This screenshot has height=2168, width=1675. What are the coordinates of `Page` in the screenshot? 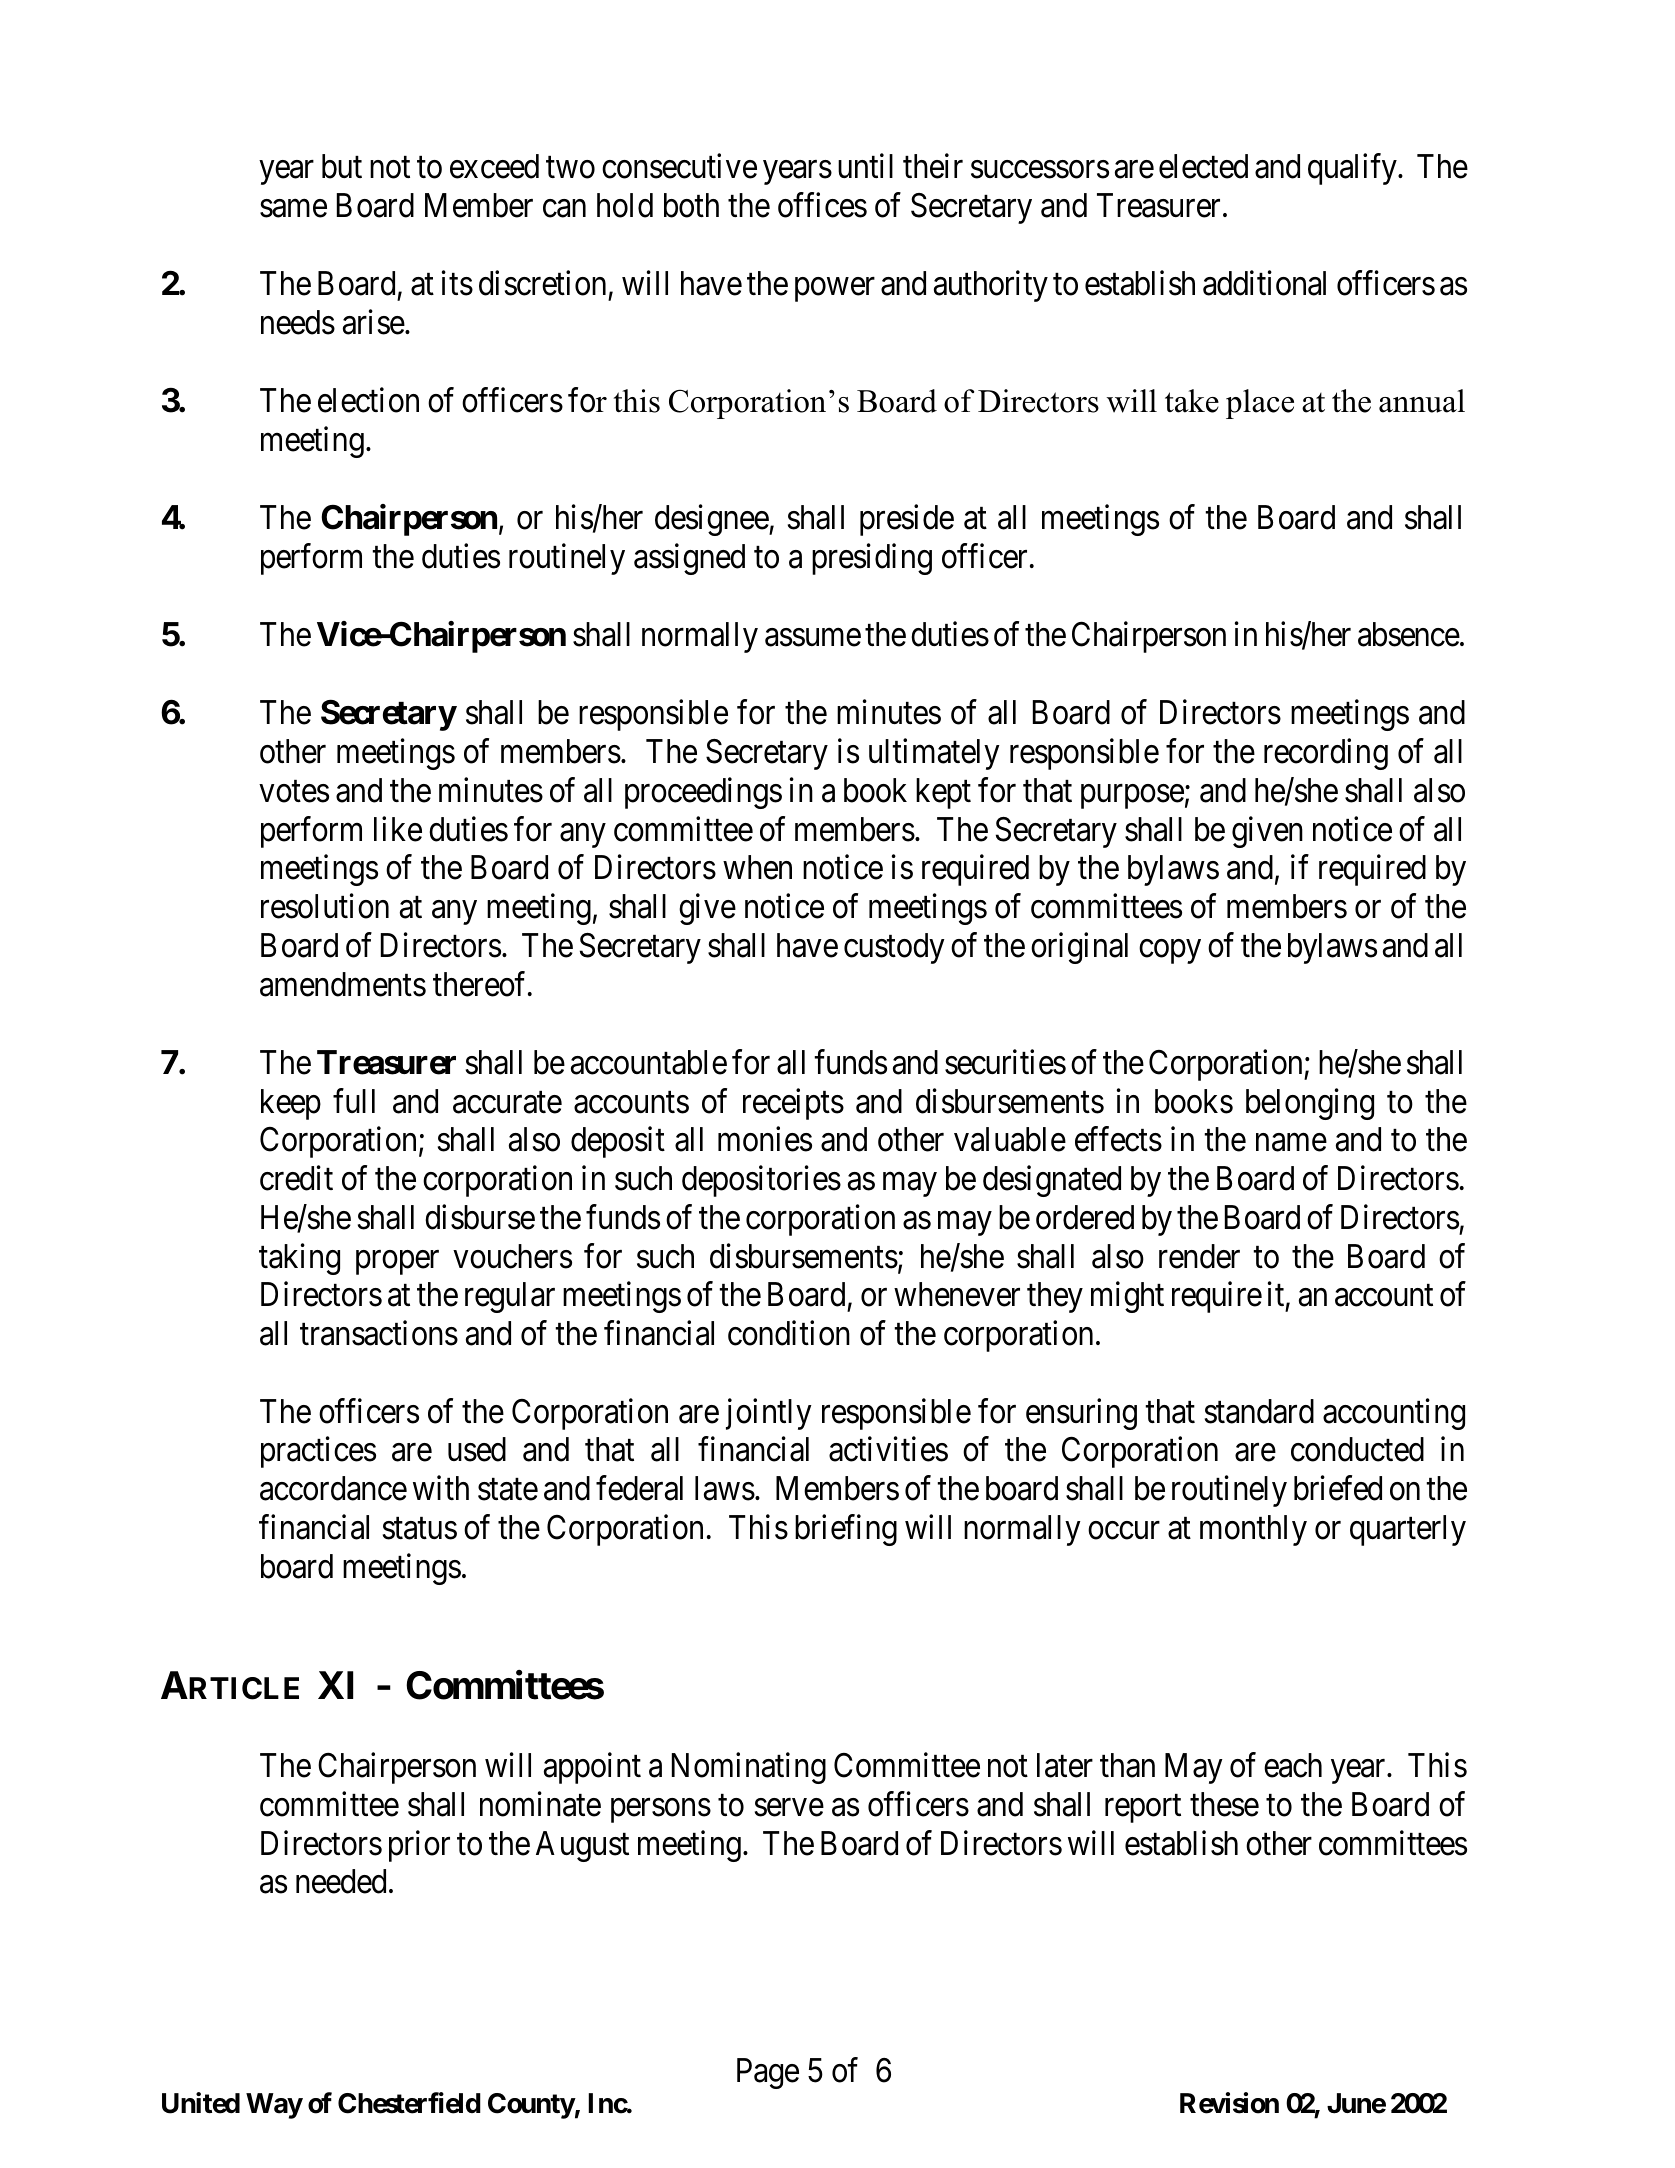 It's located at (768, 2073).
